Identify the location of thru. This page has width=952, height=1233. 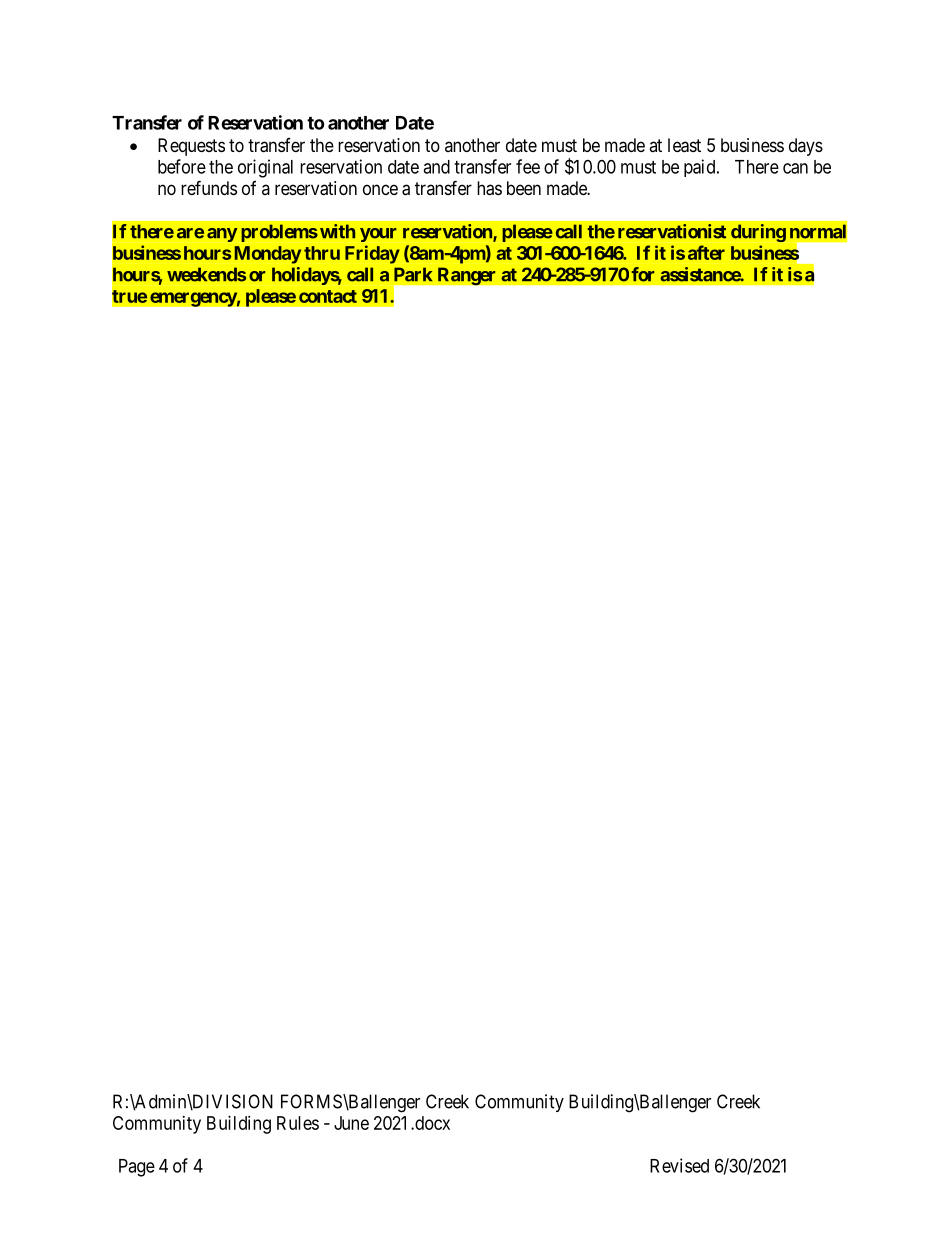
(322, 253).
